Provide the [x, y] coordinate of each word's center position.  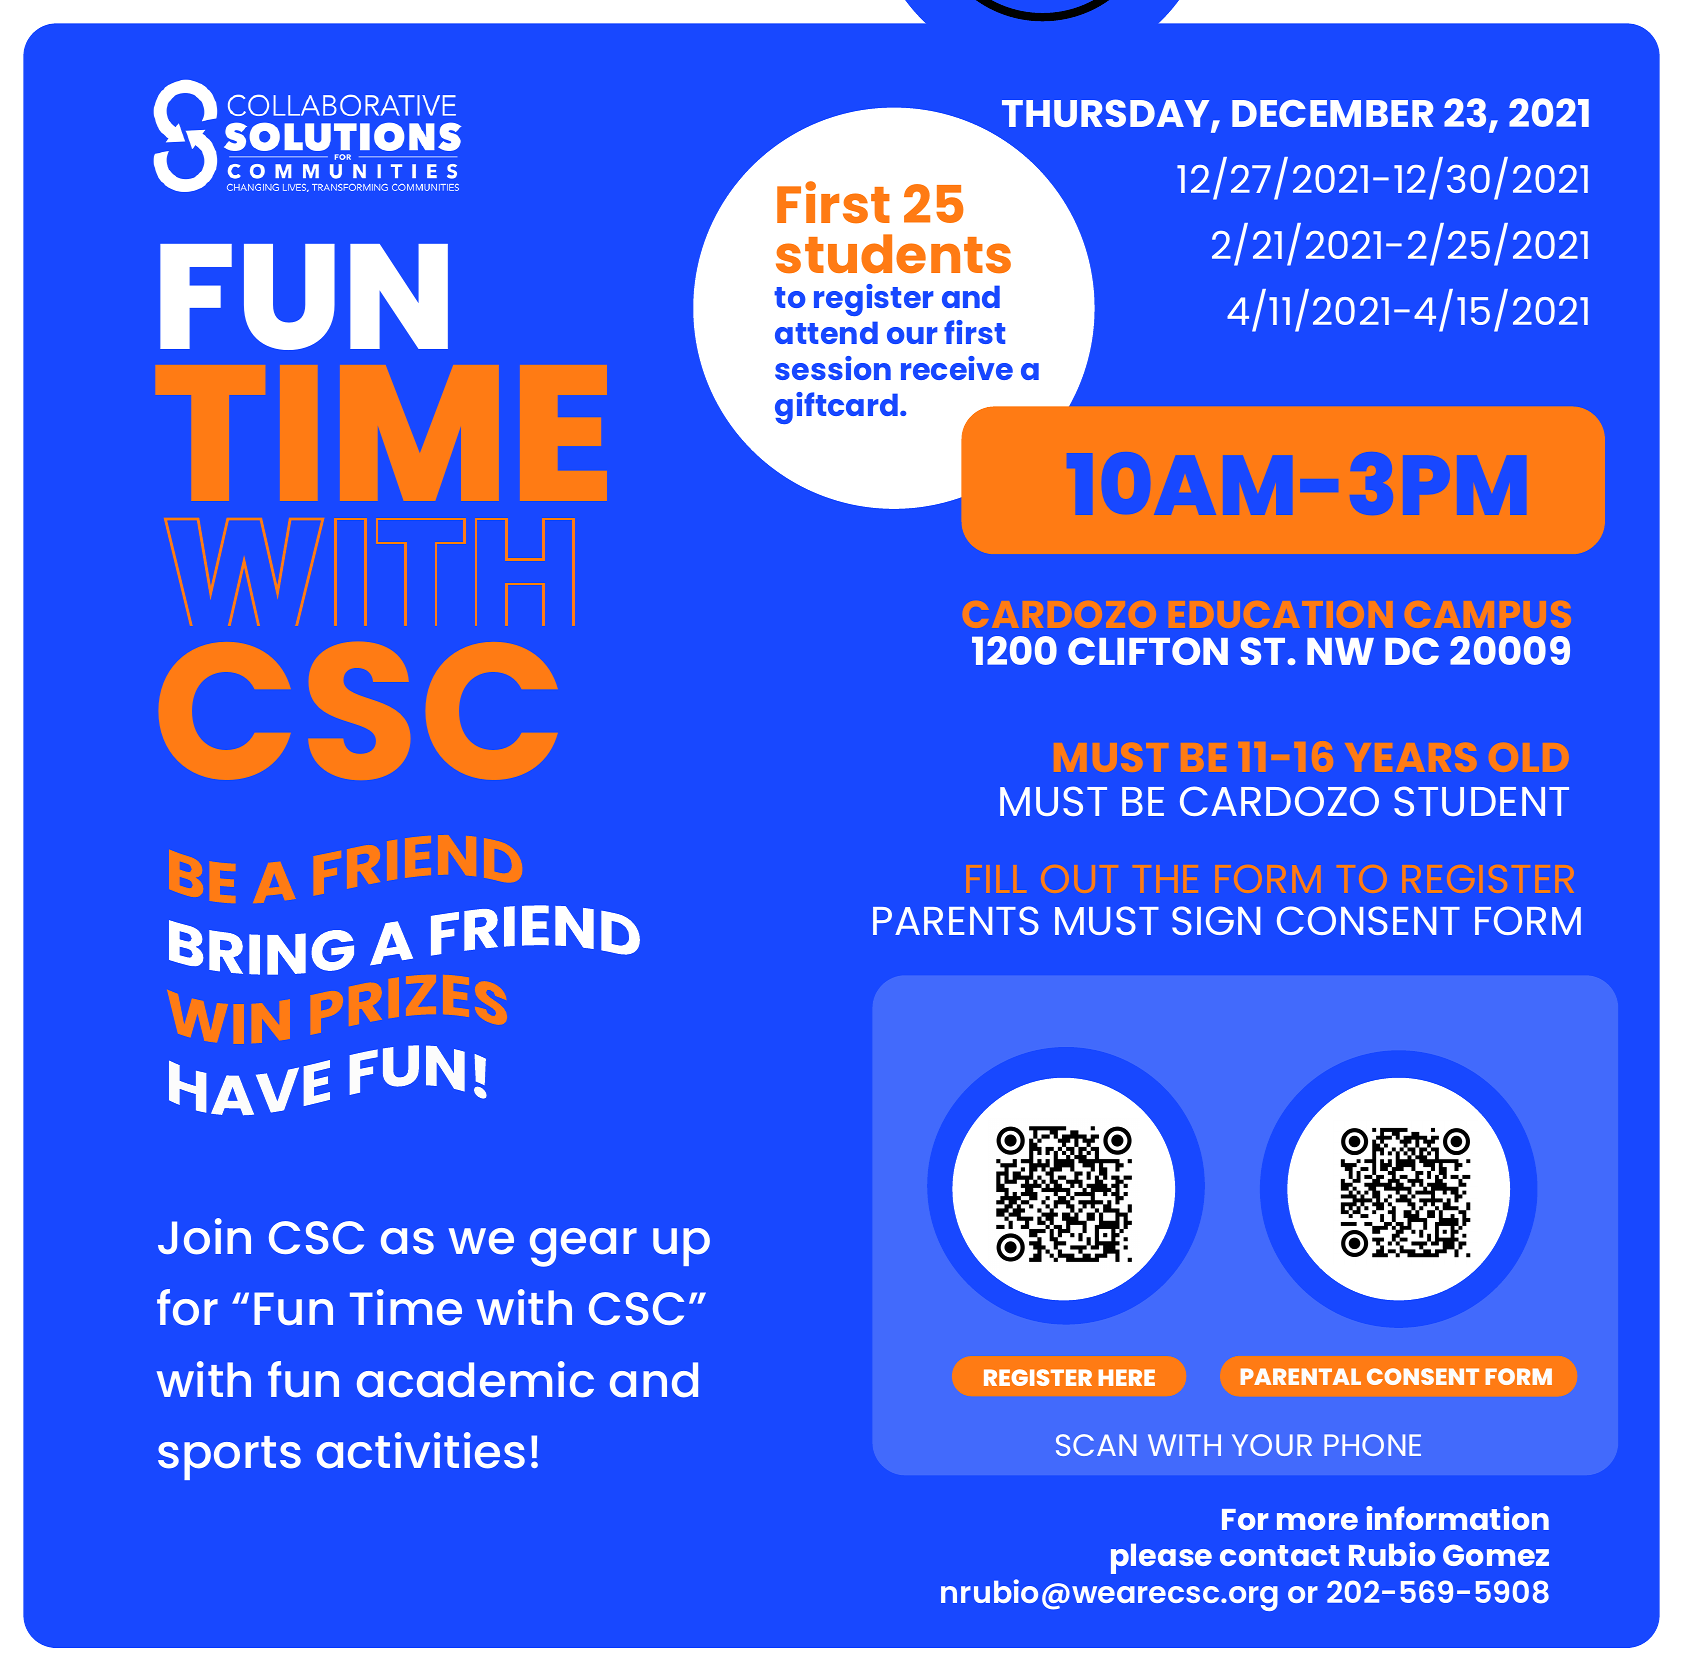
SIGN [1216, 920]
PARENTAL [1300, 1376]
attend [826, 332]
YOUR [1272, 1445]
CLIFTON [1148, 651]
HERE [1126, 1377]
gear [583, 1247]
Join [204, 1236]
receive [957, 368]
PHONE [1372, 1445]
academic [475, 1379]
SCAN [1096, 1445]
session [833, 368]
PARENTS [956, 920]
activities [421, 1450]
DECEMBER [1332, 113]
